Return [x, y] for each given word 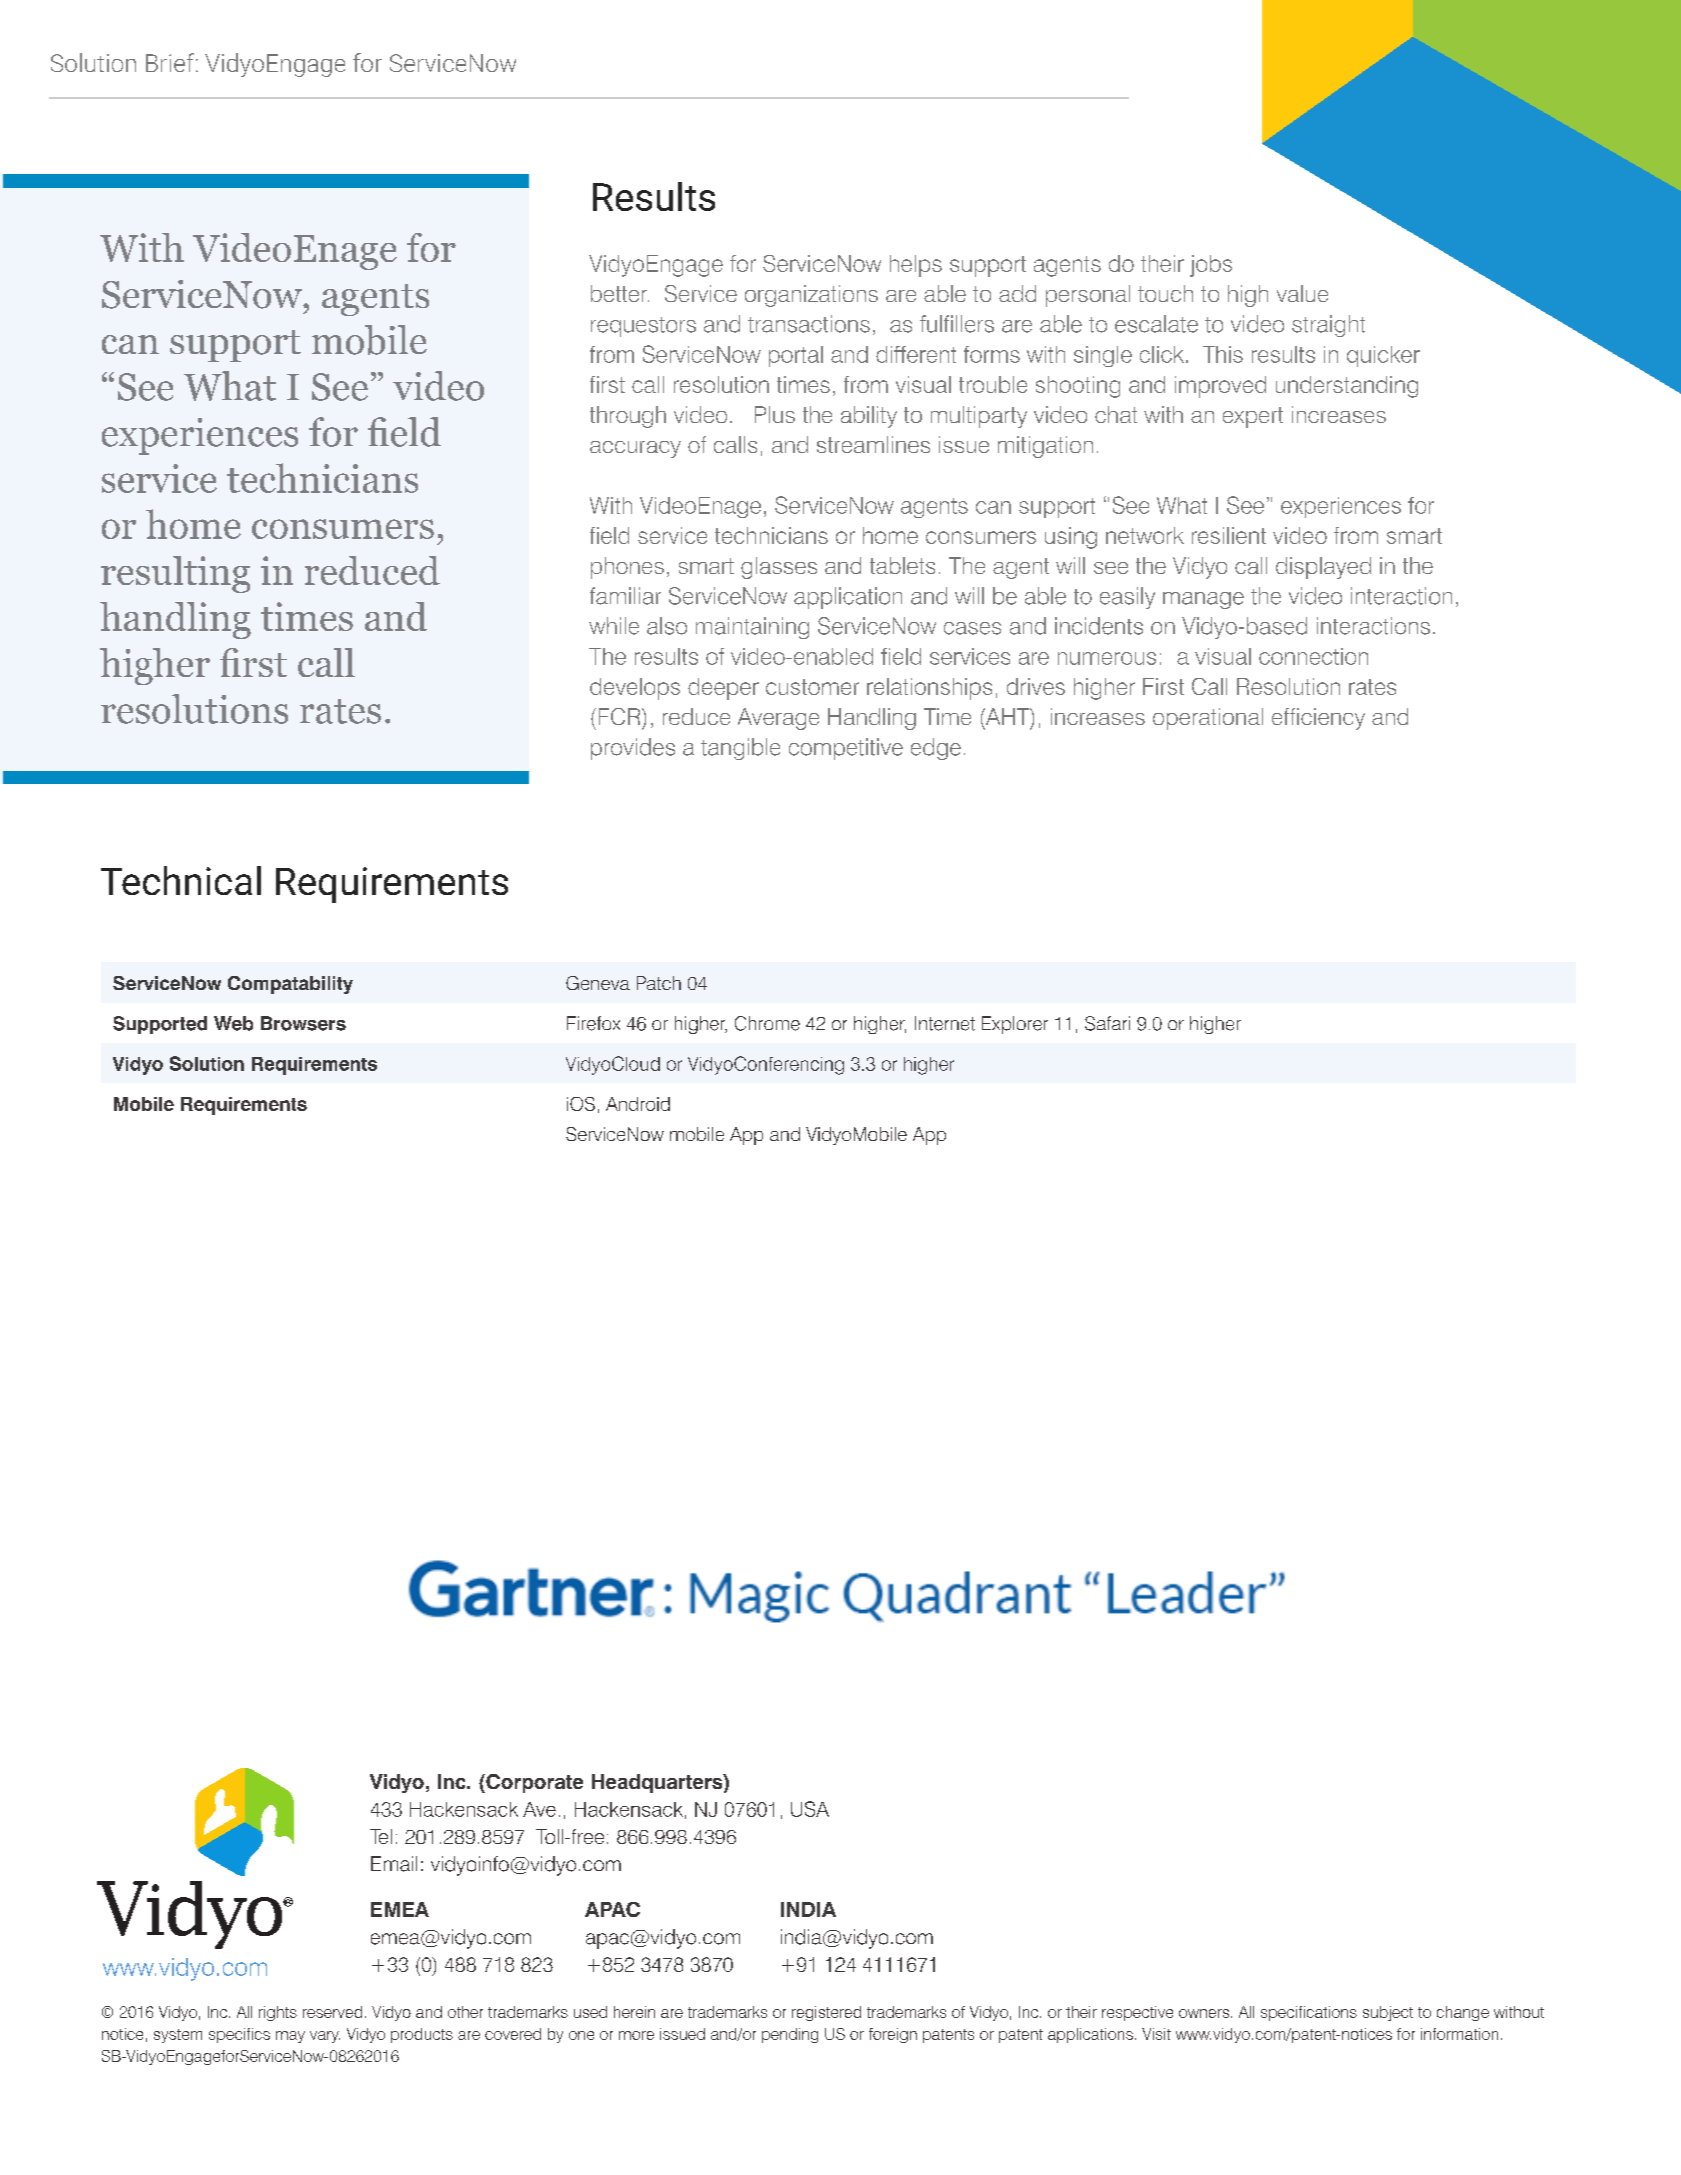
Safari [1107, 1023]
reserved [332, 2012]
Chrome [767, 1023]
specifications [1309, 2013]
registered [826, 2013]
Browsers [303, 1023]
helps [916, 266]
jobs [1211, 266]
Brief [170, 62]
